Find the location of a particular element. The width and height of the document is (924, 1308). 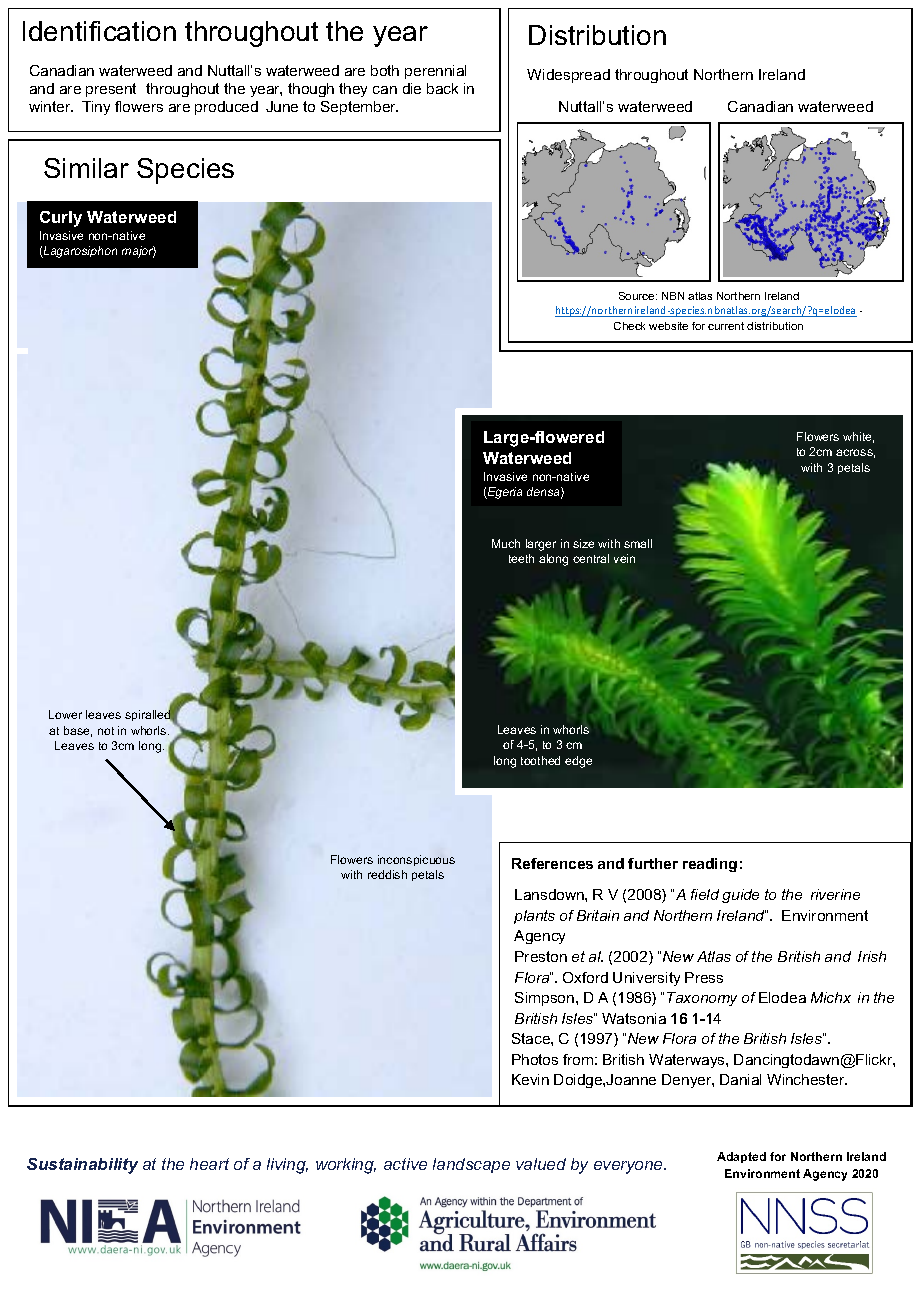

Much is located at coordinates (506, 543).
